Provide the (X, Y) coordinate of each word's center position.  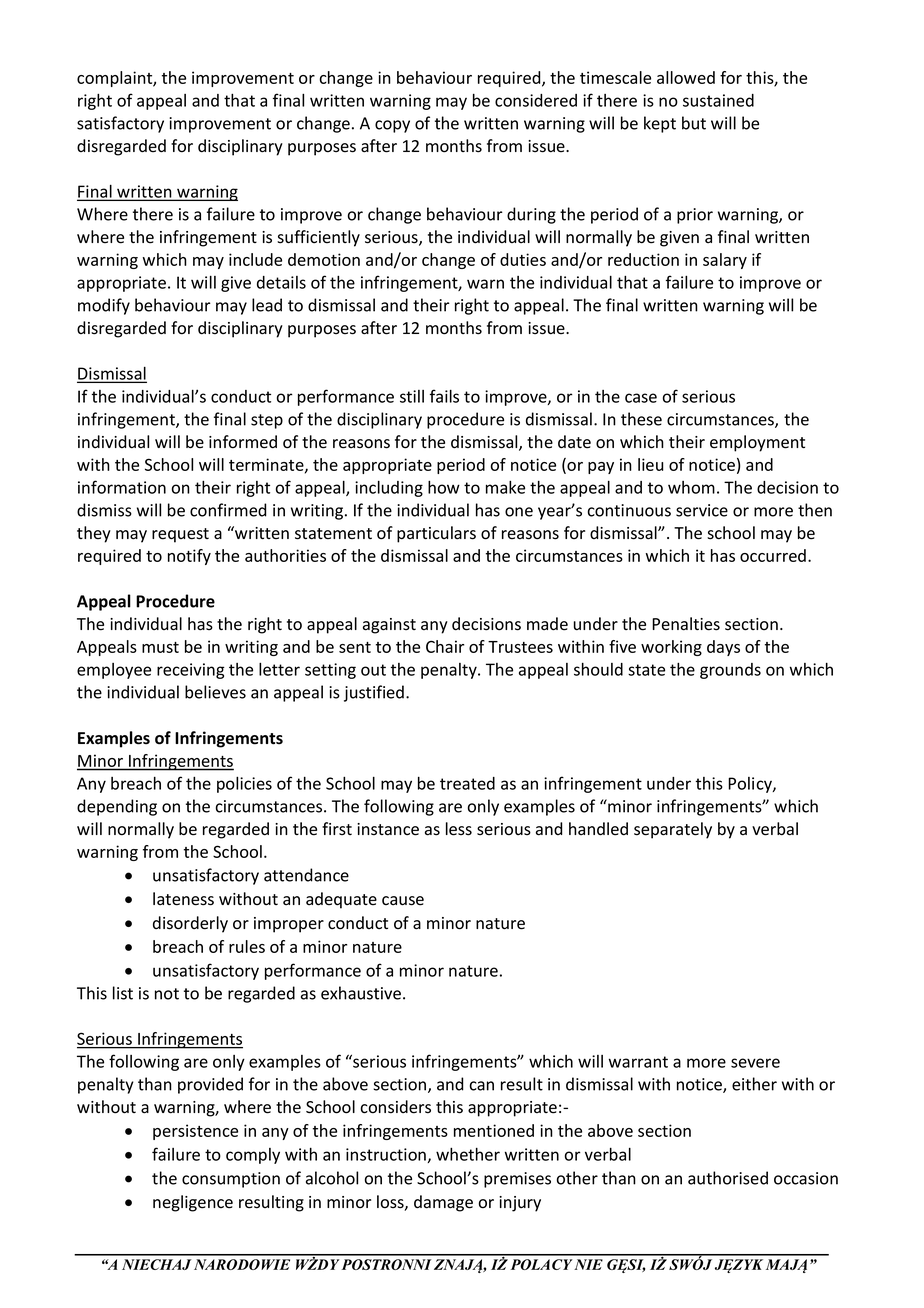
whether (468, 1154)
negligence (193, 1203)
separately (673, 830)
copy (392, 126)
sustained (718, 100)
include (255, 259)
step (267, 421)
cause (403, 901)
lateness (183, 899)
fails (444, 396)
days (723, 648)
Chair (445, 646)
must (160, 647)
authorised (728, 1178)
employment (757, 443)
